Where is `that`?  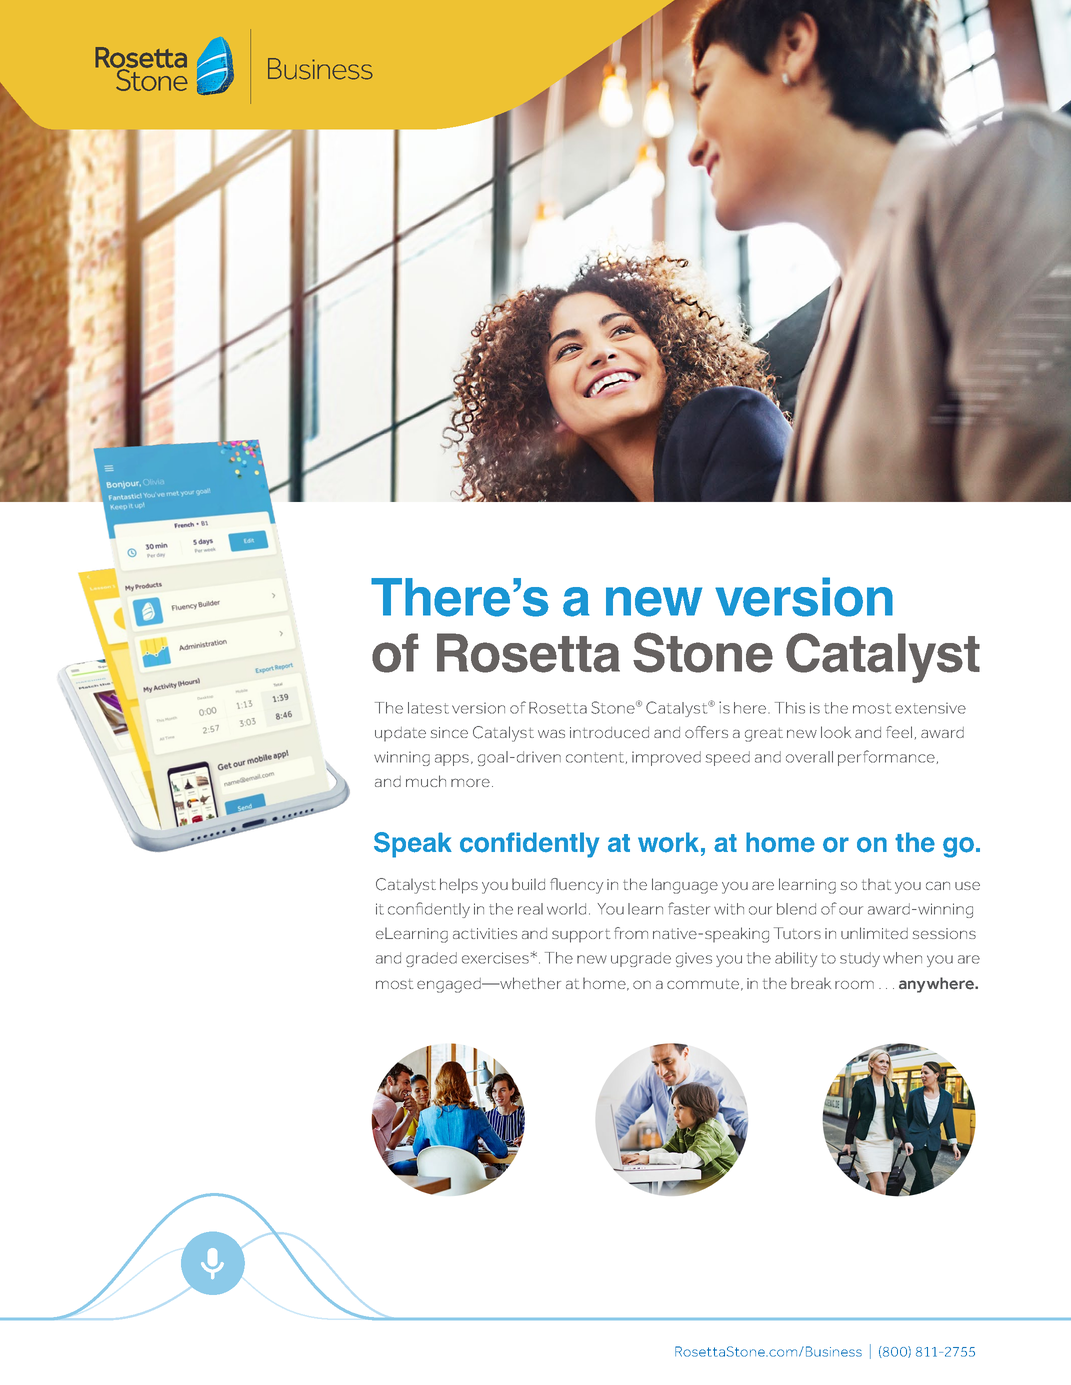 that is located at coordinates (876, 884).
